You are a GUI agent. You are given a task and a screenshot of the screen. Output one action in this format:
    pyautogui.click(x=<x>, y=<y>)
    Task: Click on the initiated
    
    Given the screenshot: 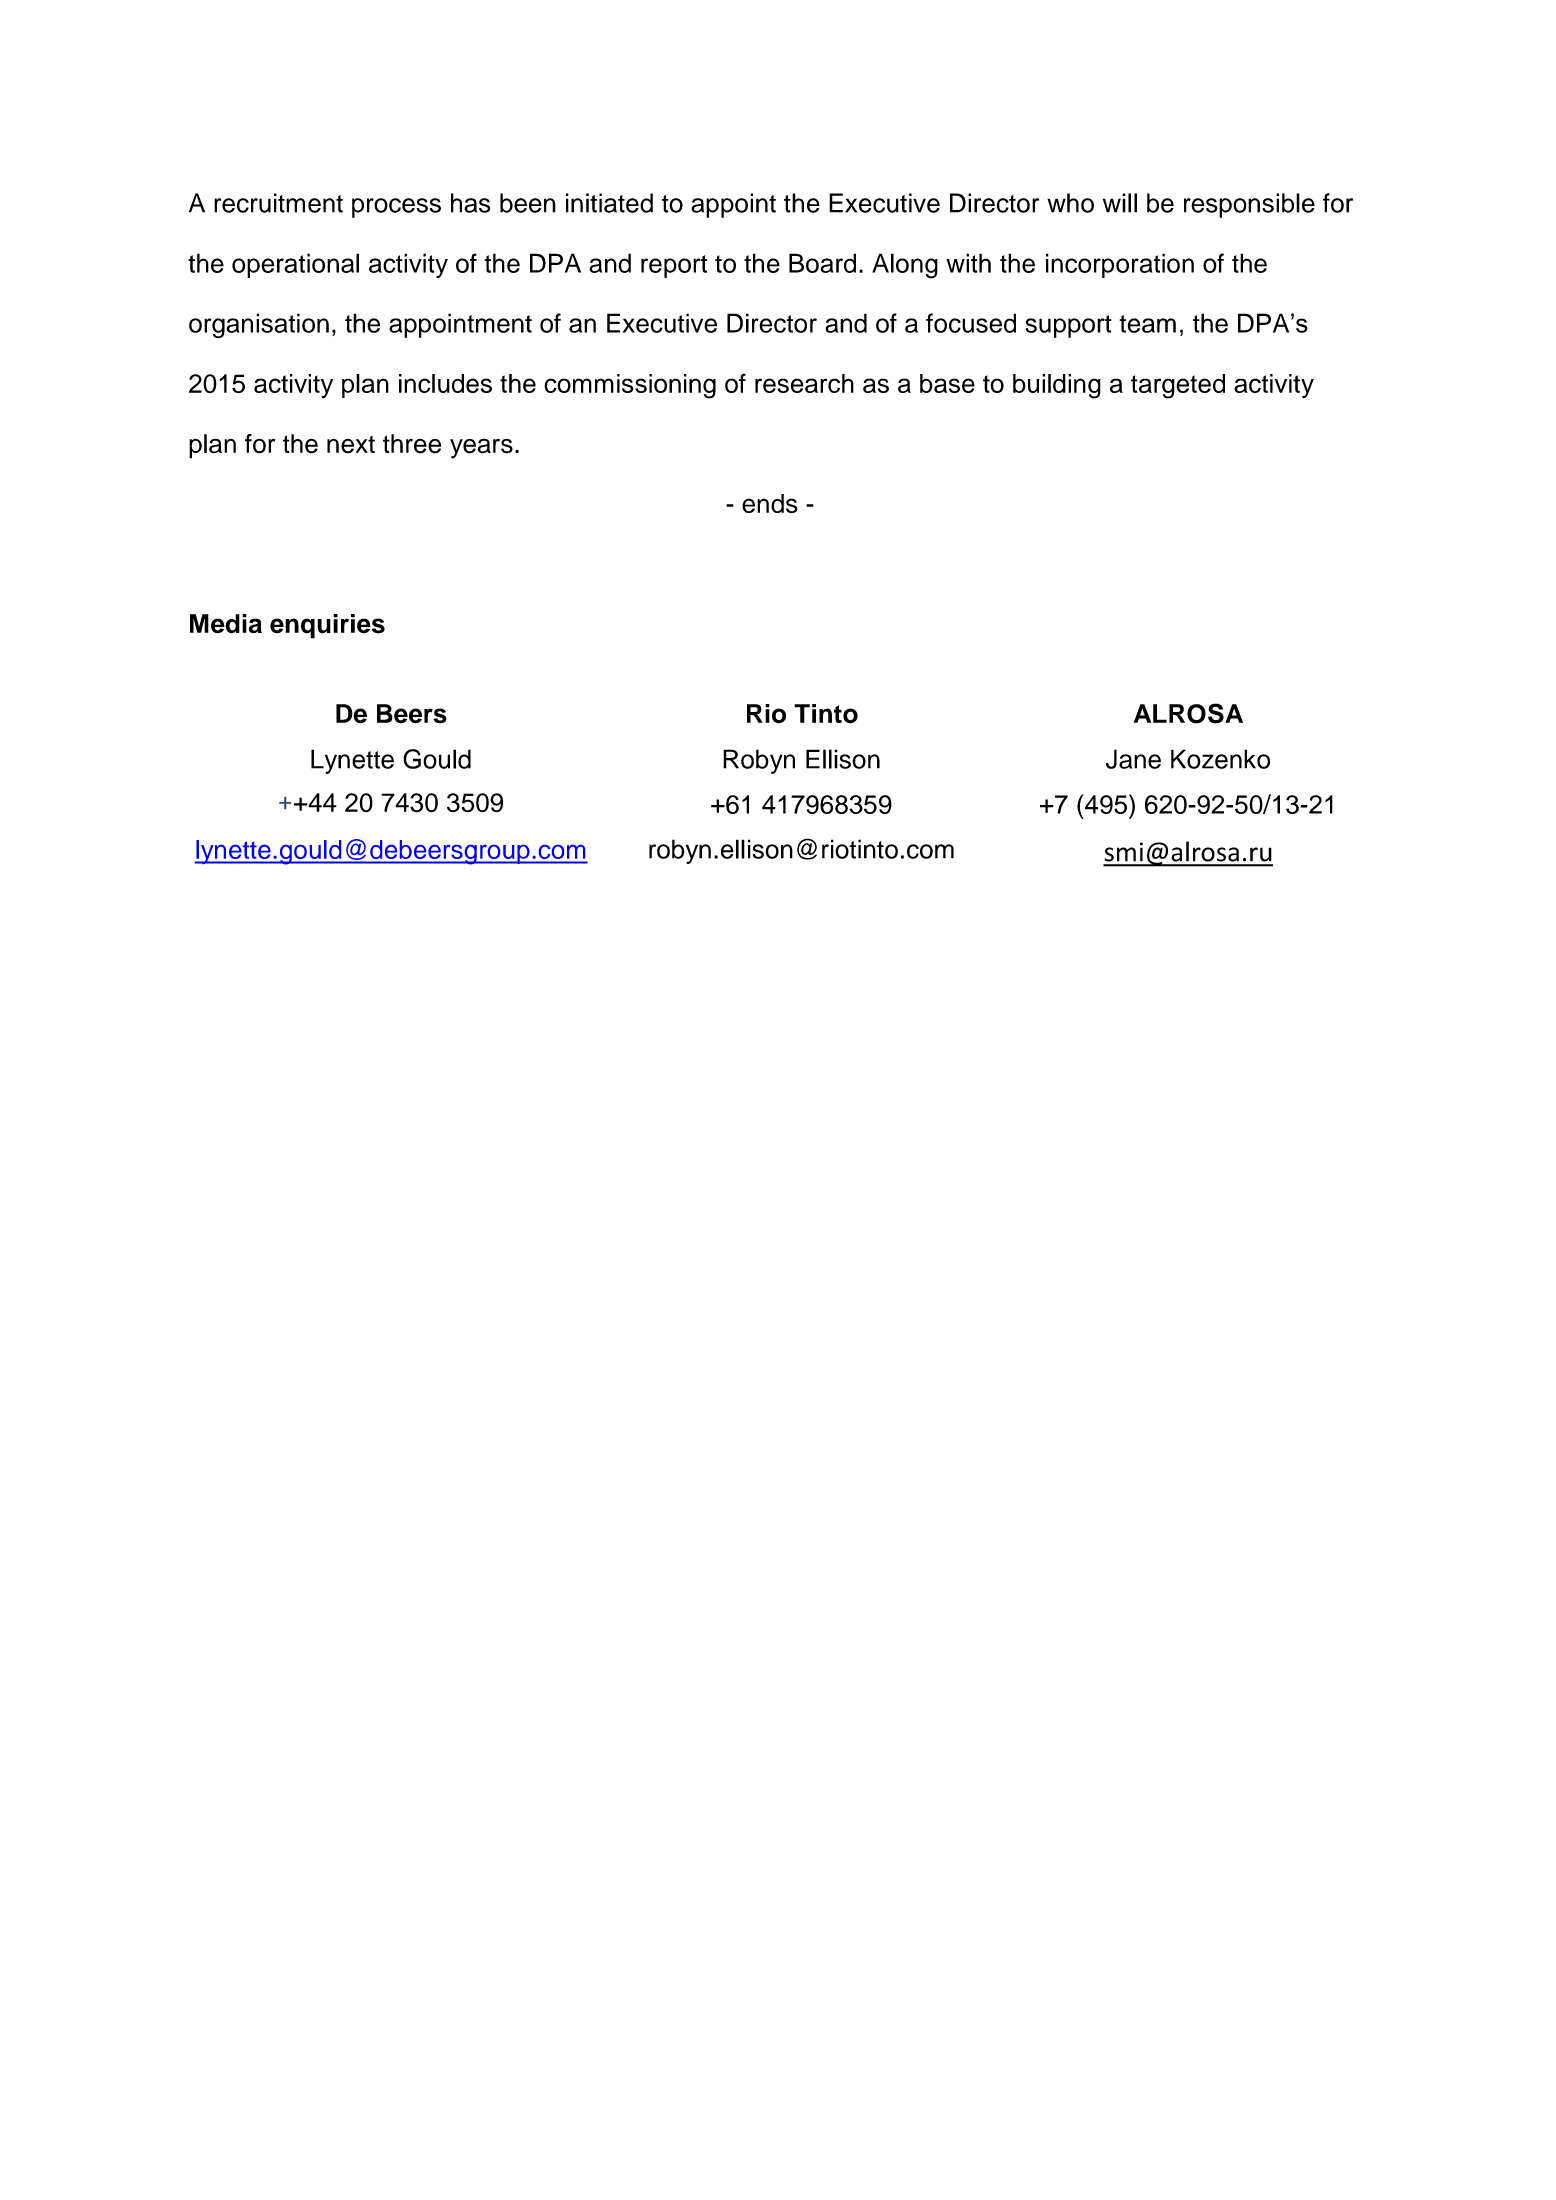 What is the action you would take?
    pyautogui.click(x=609, y=203)
